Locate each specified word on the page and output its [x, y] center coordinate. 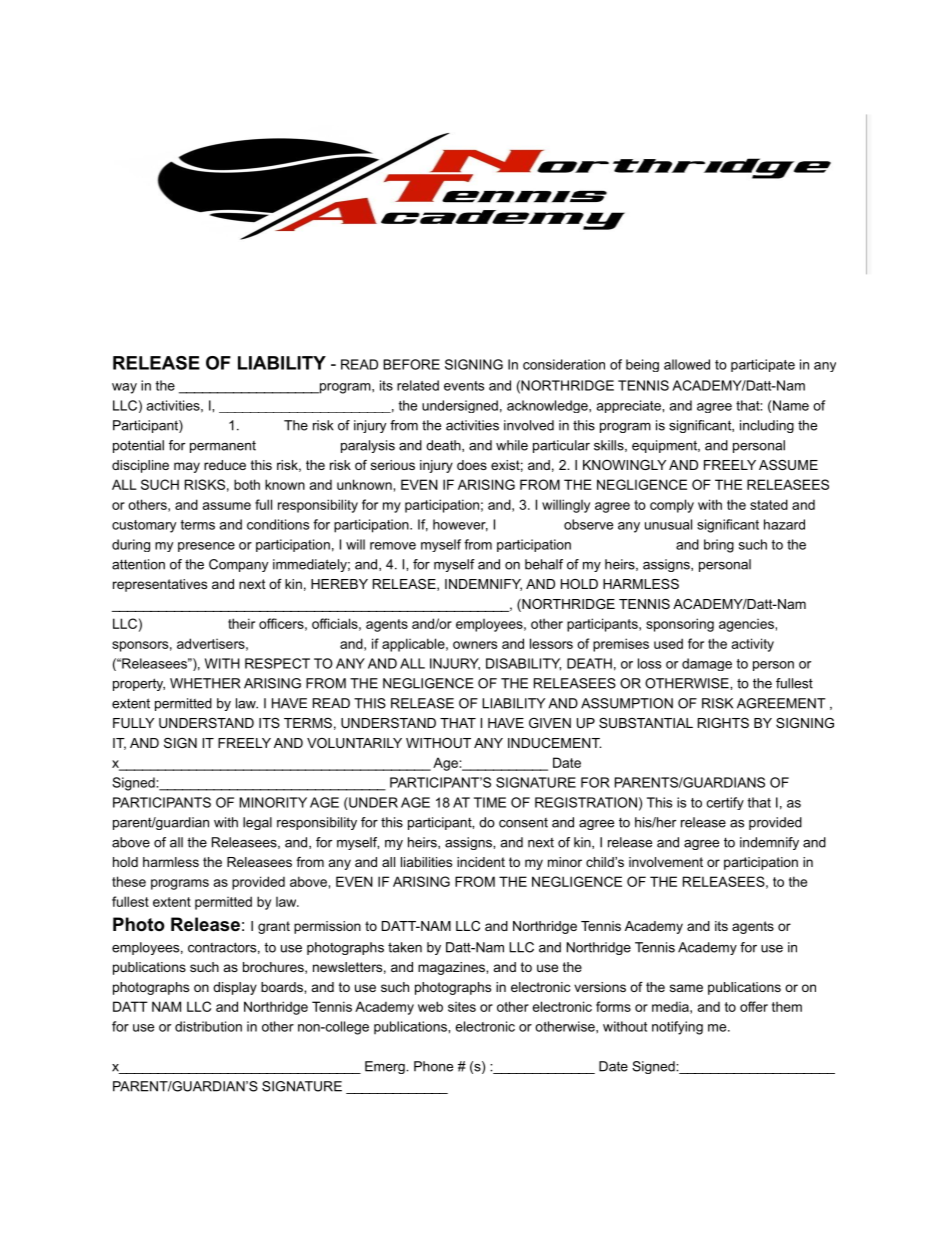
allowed [687, 364]
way [124, 388]
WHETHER [205, 683]
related [418, 385]
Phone [433, 1066]
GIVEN [550, 723]
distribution [208, 1026]
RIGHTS [723, 723]
